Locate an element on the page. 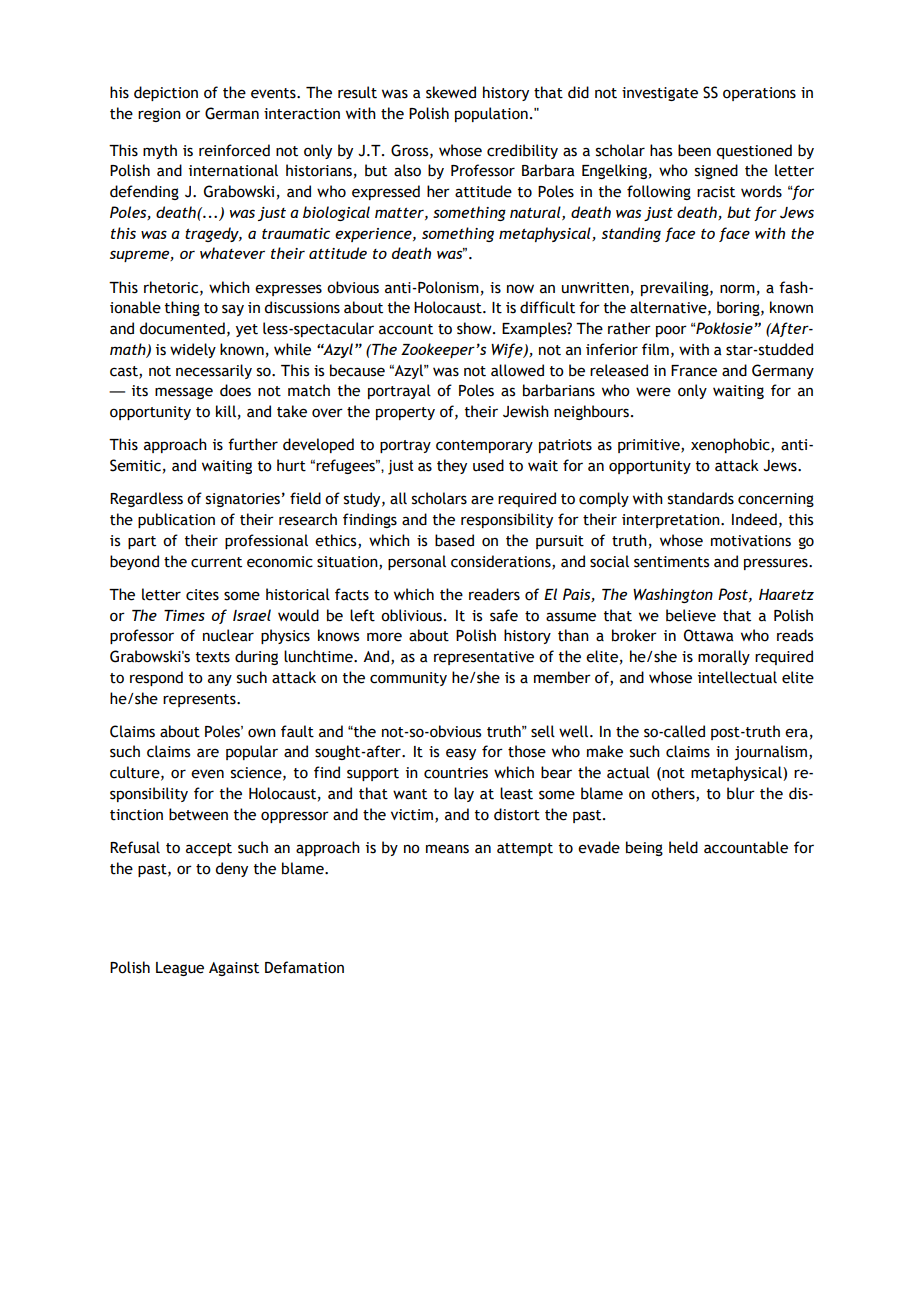  publication is located at coordinates (176, 520).
